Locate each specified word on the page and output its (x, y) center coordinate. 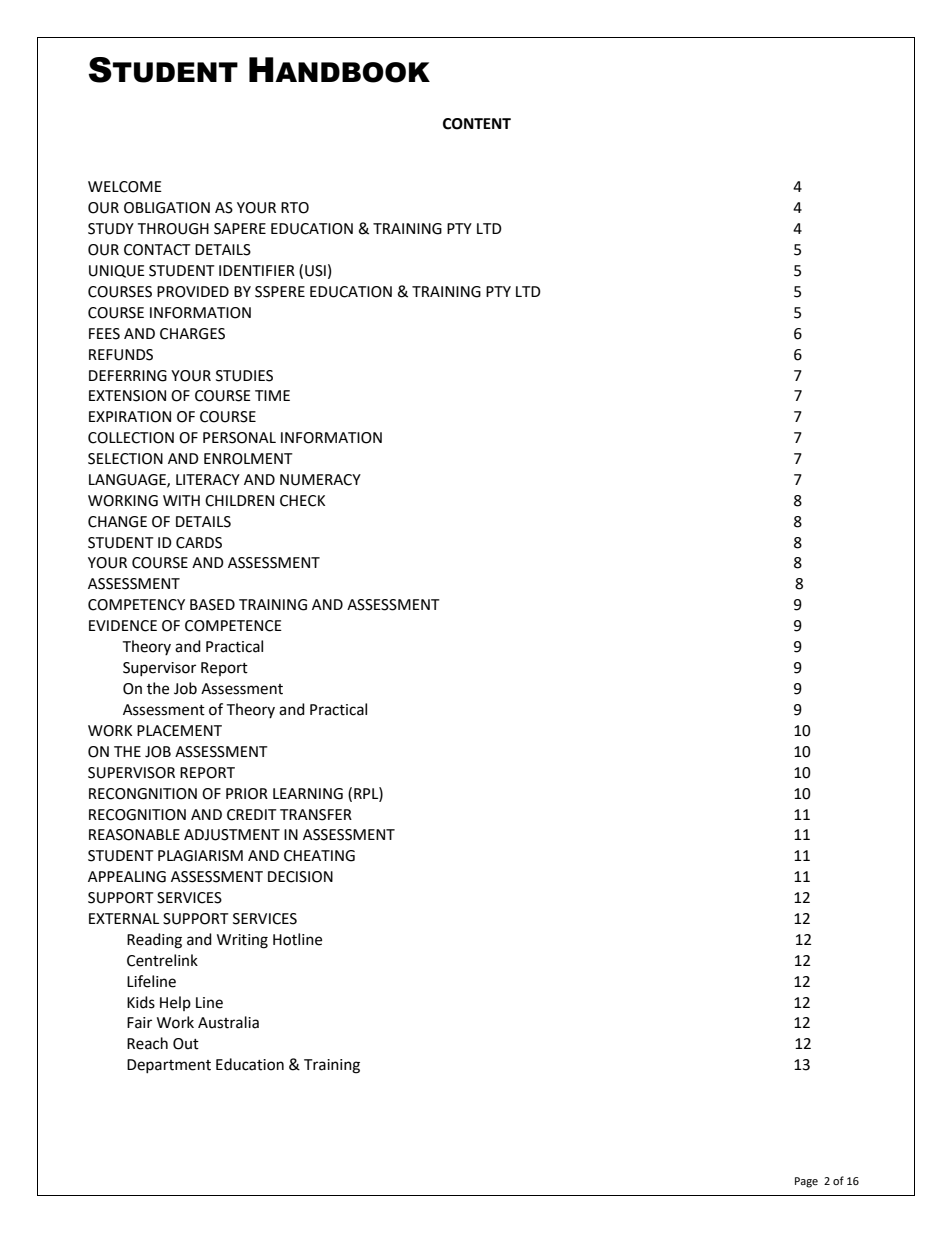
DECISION (300, 877)
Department (169, 1066)
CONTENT (477, 124)
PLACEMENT (179, 731)
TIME (272, 395)
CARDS (199, 543)
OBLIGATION (167, 208)
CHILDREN (239, 501)
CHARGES (192, 334)
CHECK (302, 501)
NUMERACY (320, 480)
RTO (295, 208)
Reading (154, 941)
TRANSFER (316, 815)
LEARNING (308, 794)
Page (806, 1182)
